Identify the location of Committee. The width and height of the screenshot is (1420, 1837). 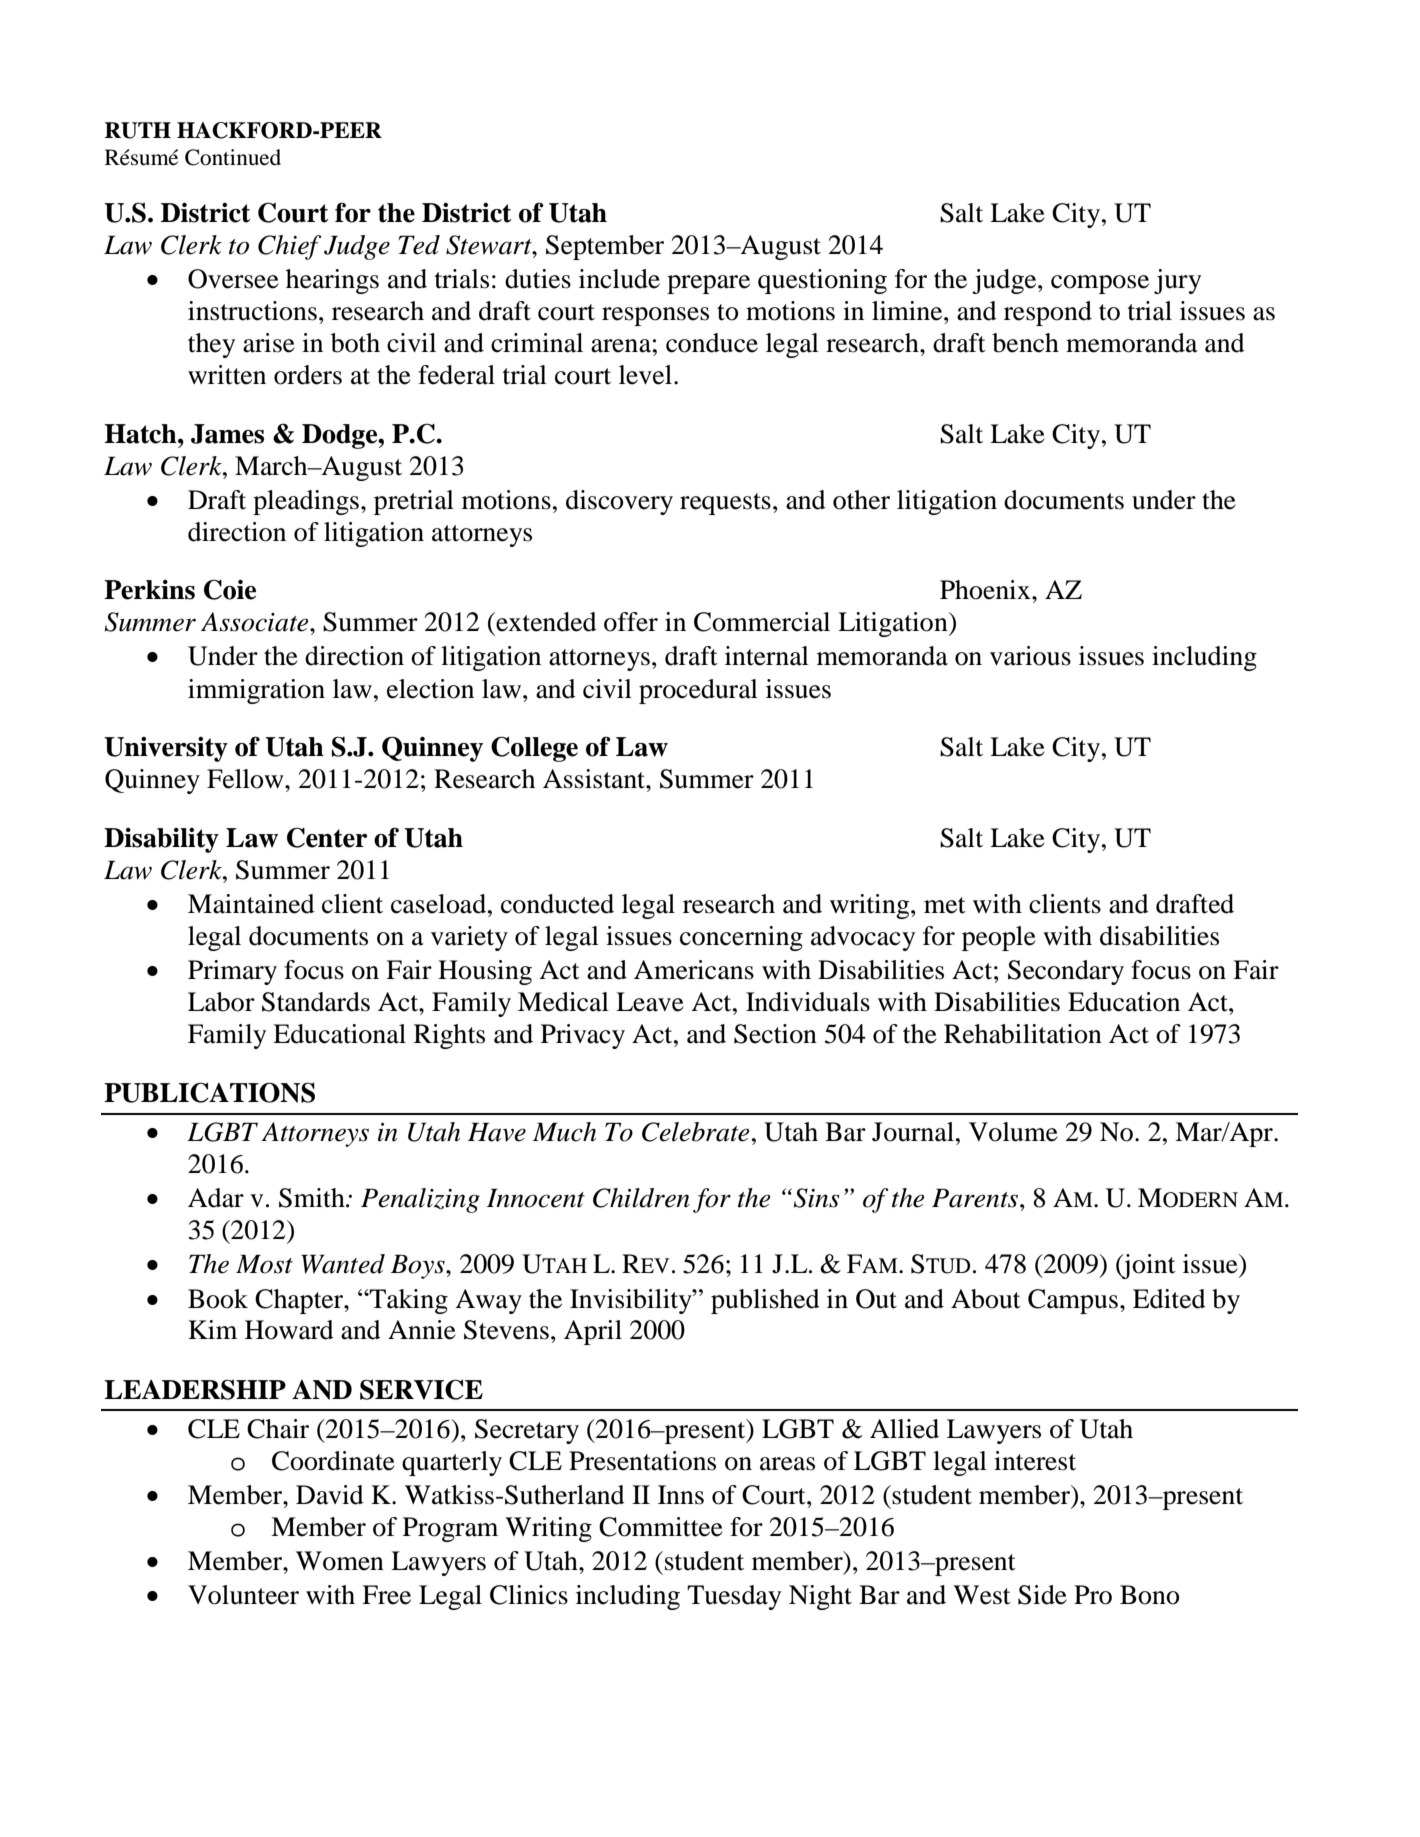
(661, 1527).
